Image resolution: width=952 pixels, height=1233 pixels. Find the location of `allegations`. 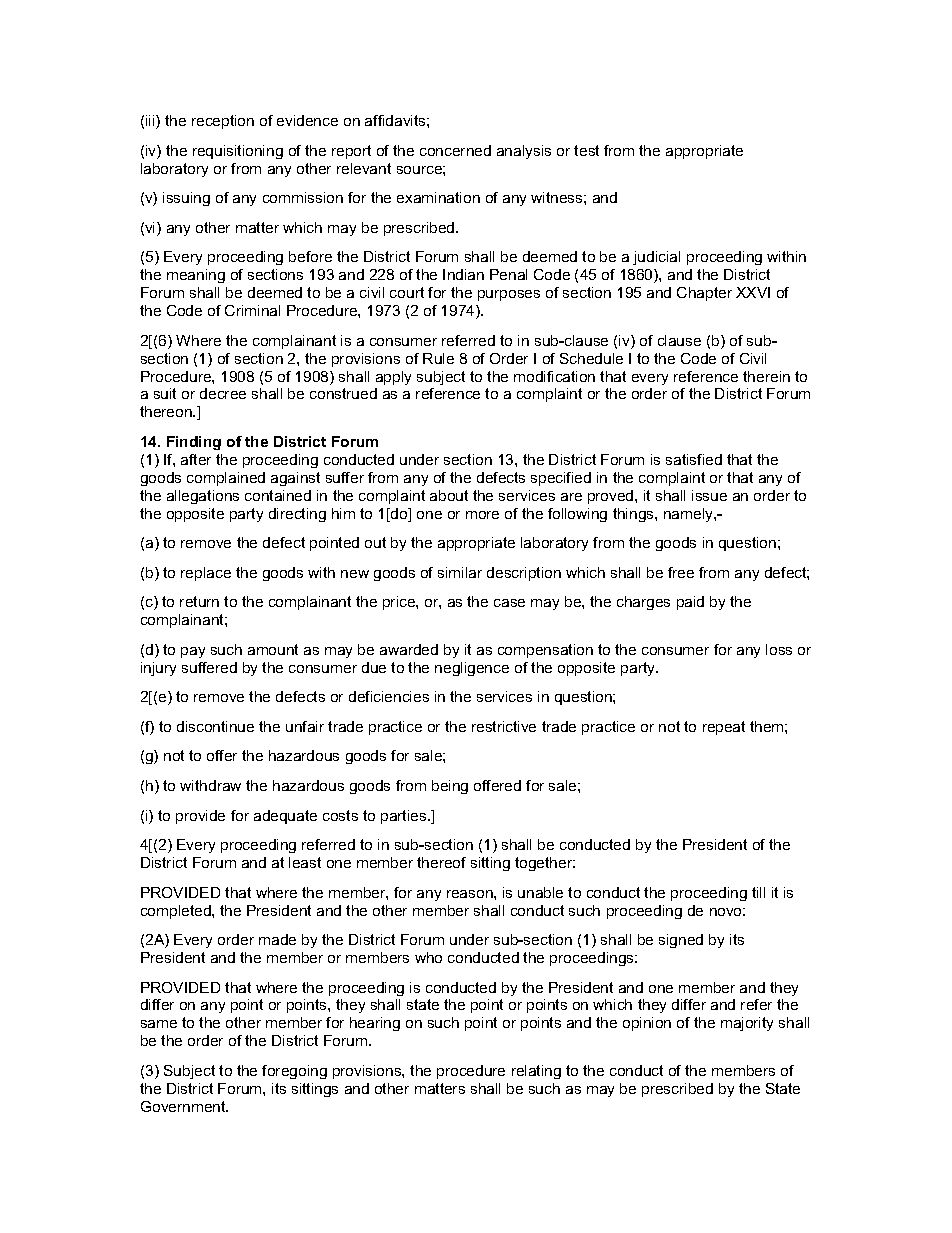

allegations is located at coordinates (203, 497).
